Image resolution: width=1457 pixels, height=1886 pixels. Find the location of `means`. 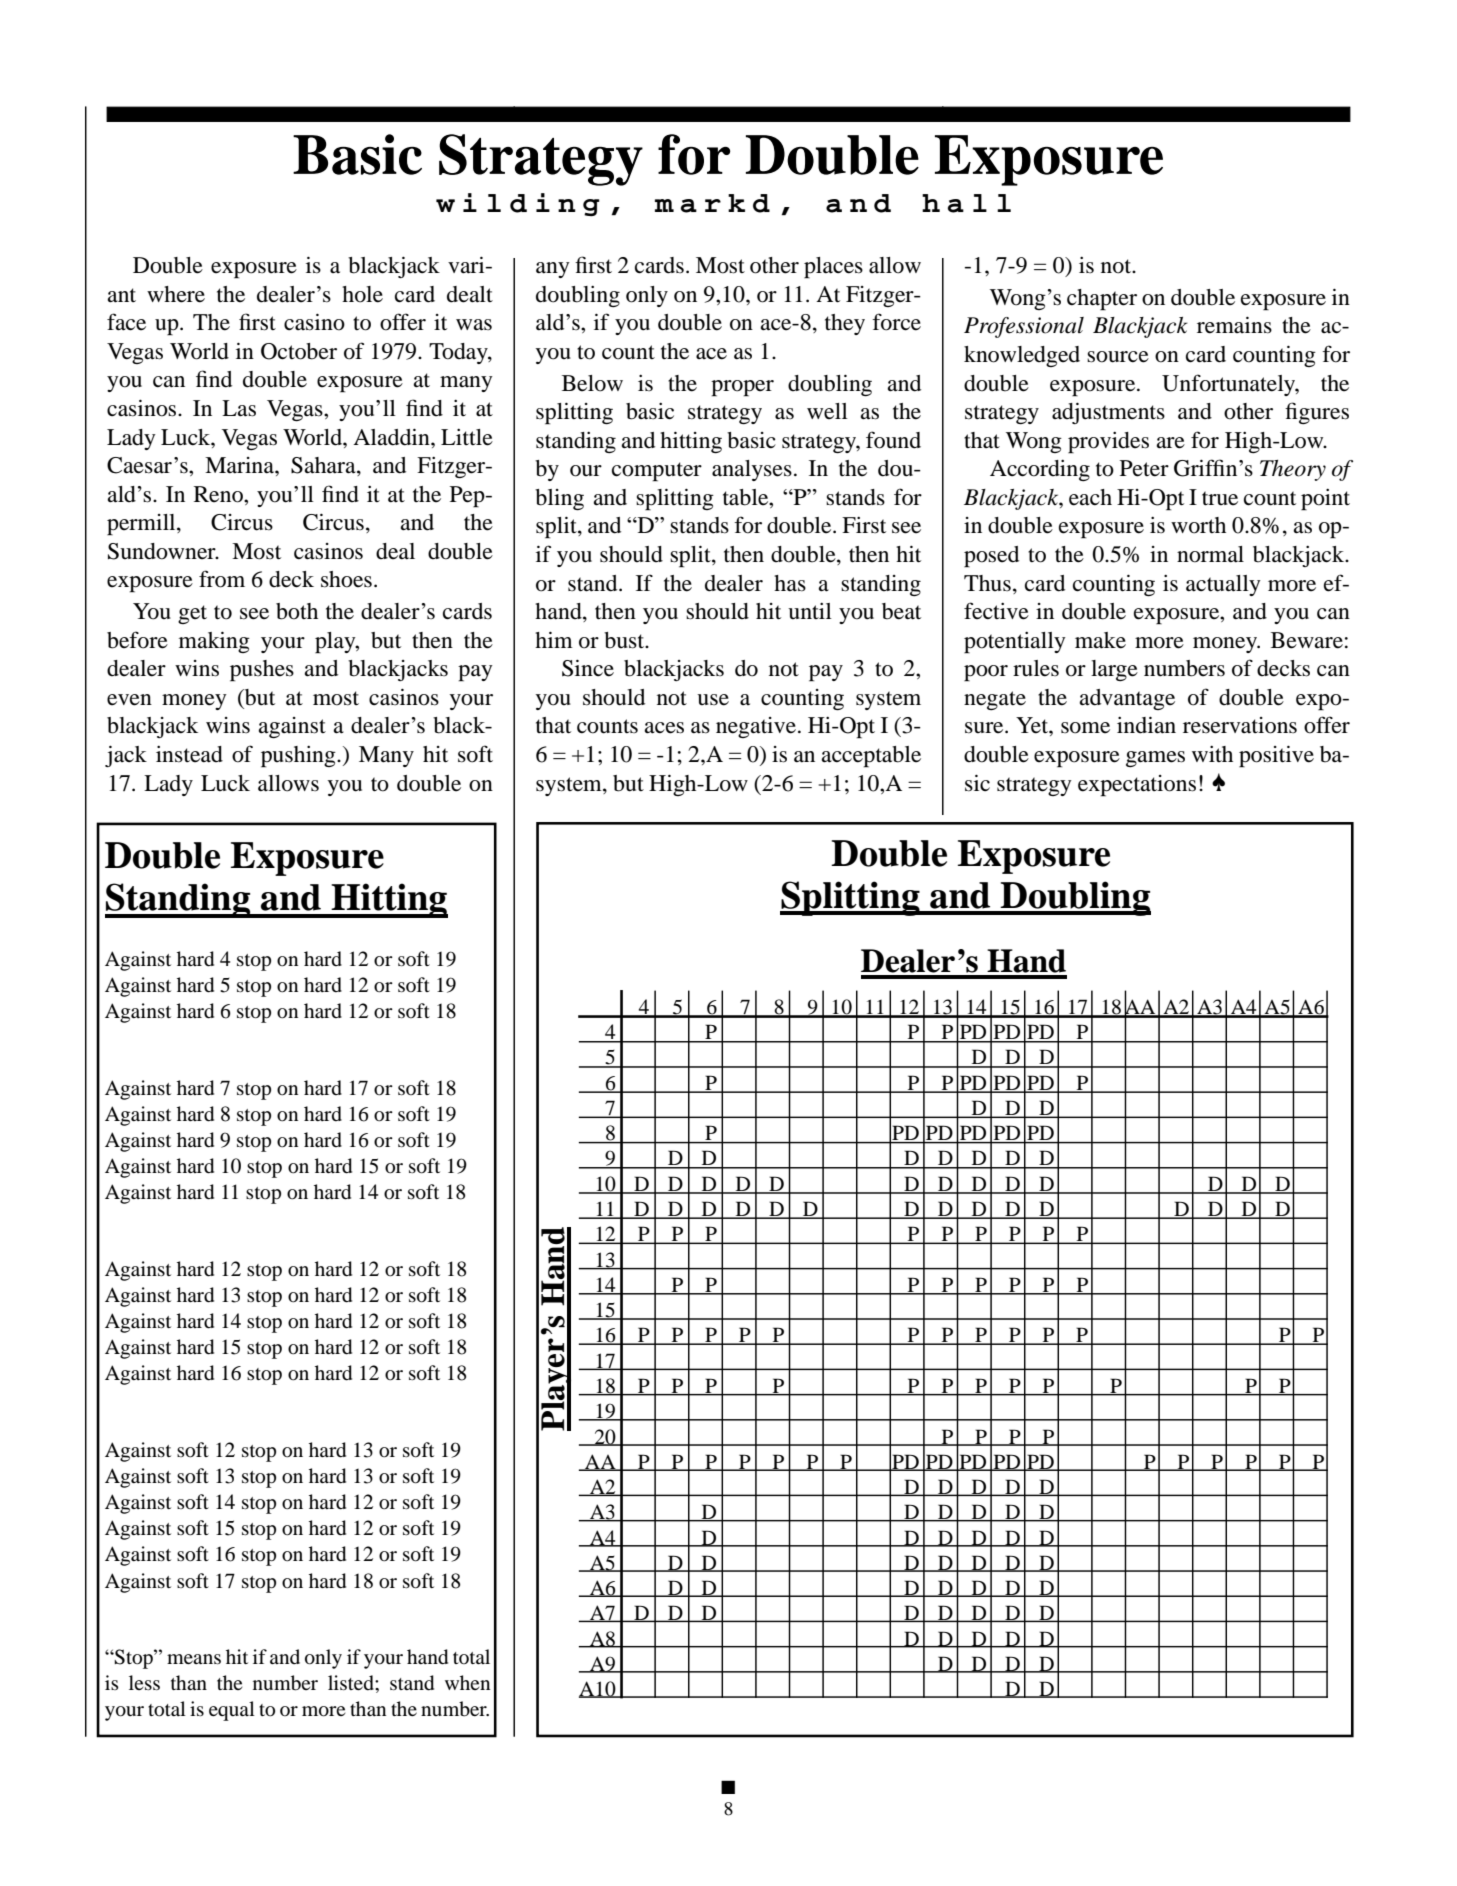

means is located at coordinates (194, 1659).
